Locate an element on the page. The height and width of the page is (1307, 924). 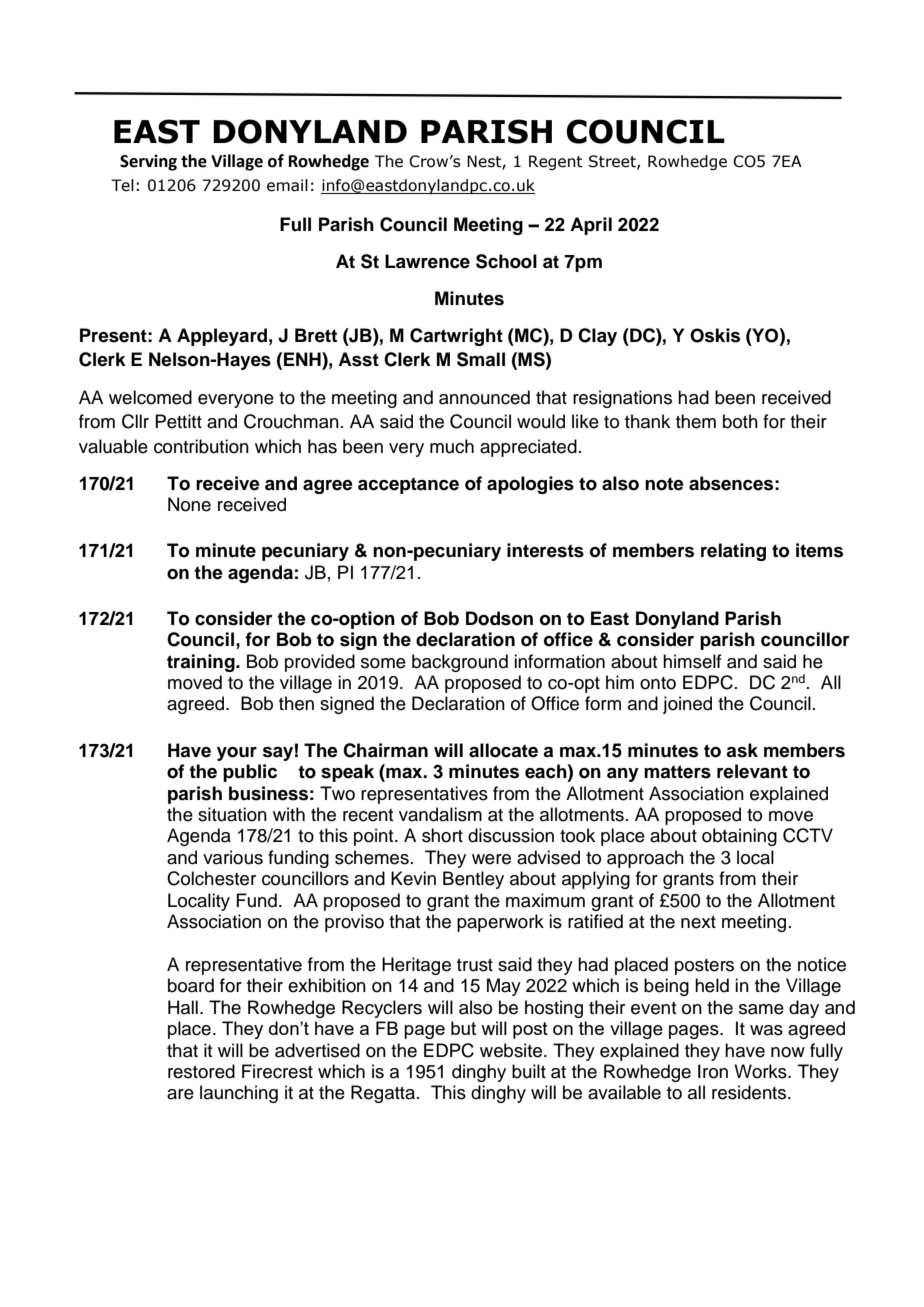
himself is located at coordinates (692, 661).
